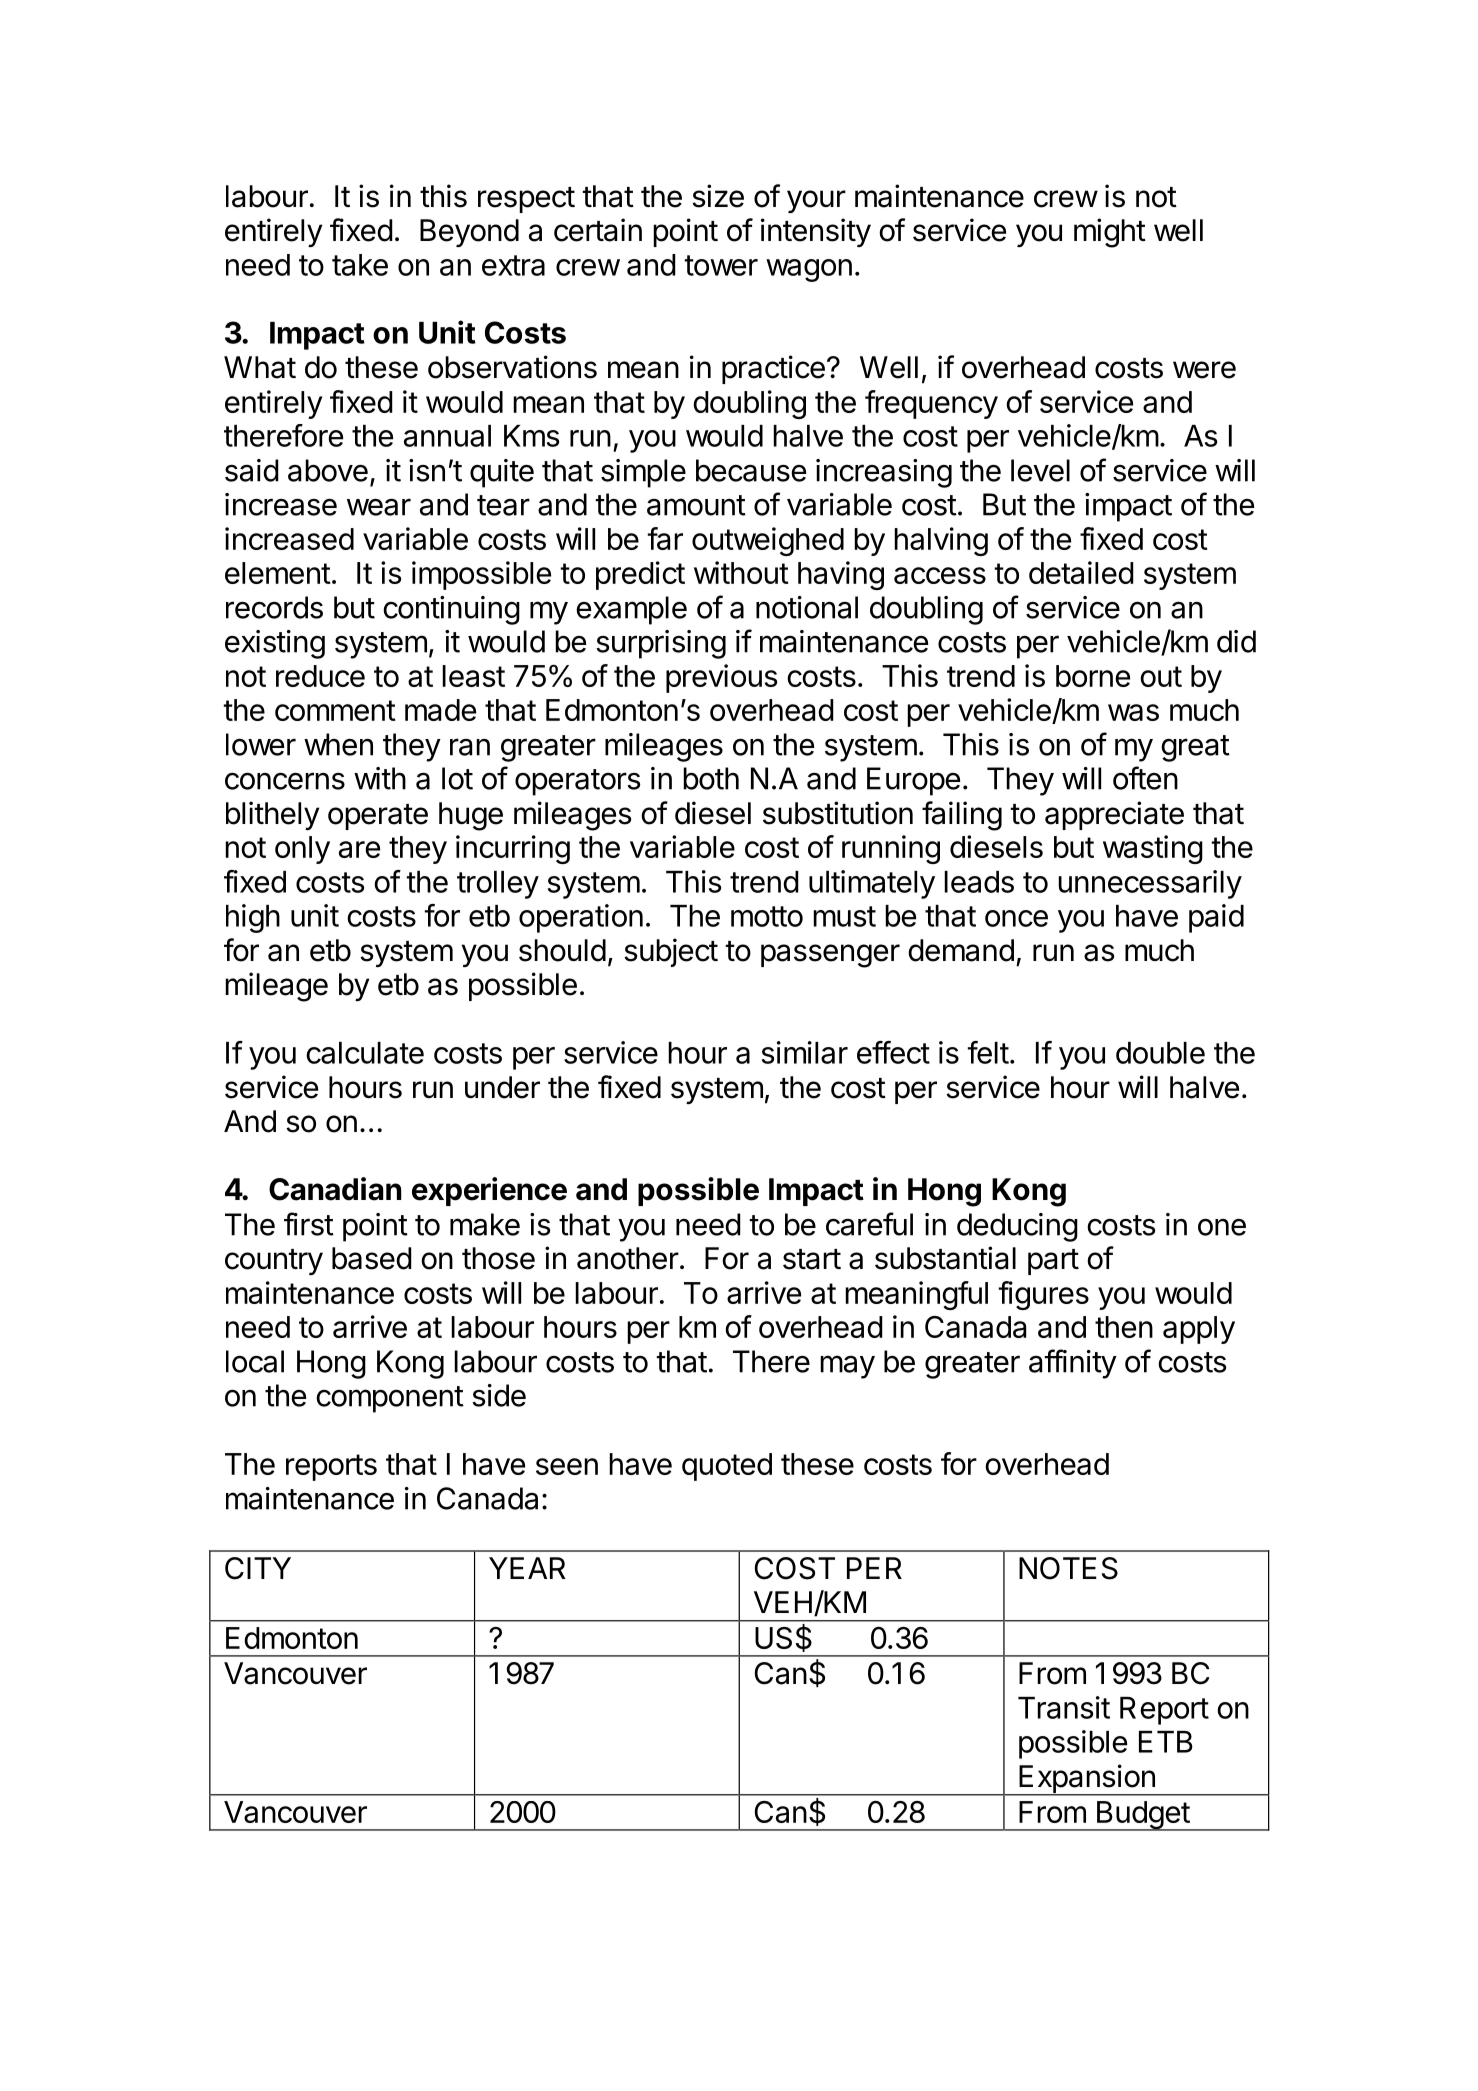 The width and height of the document is (1478, 2091). What do you see at coordinates (390, 1399) in the document?
I see `component` at bounding box center [390, 1399].
